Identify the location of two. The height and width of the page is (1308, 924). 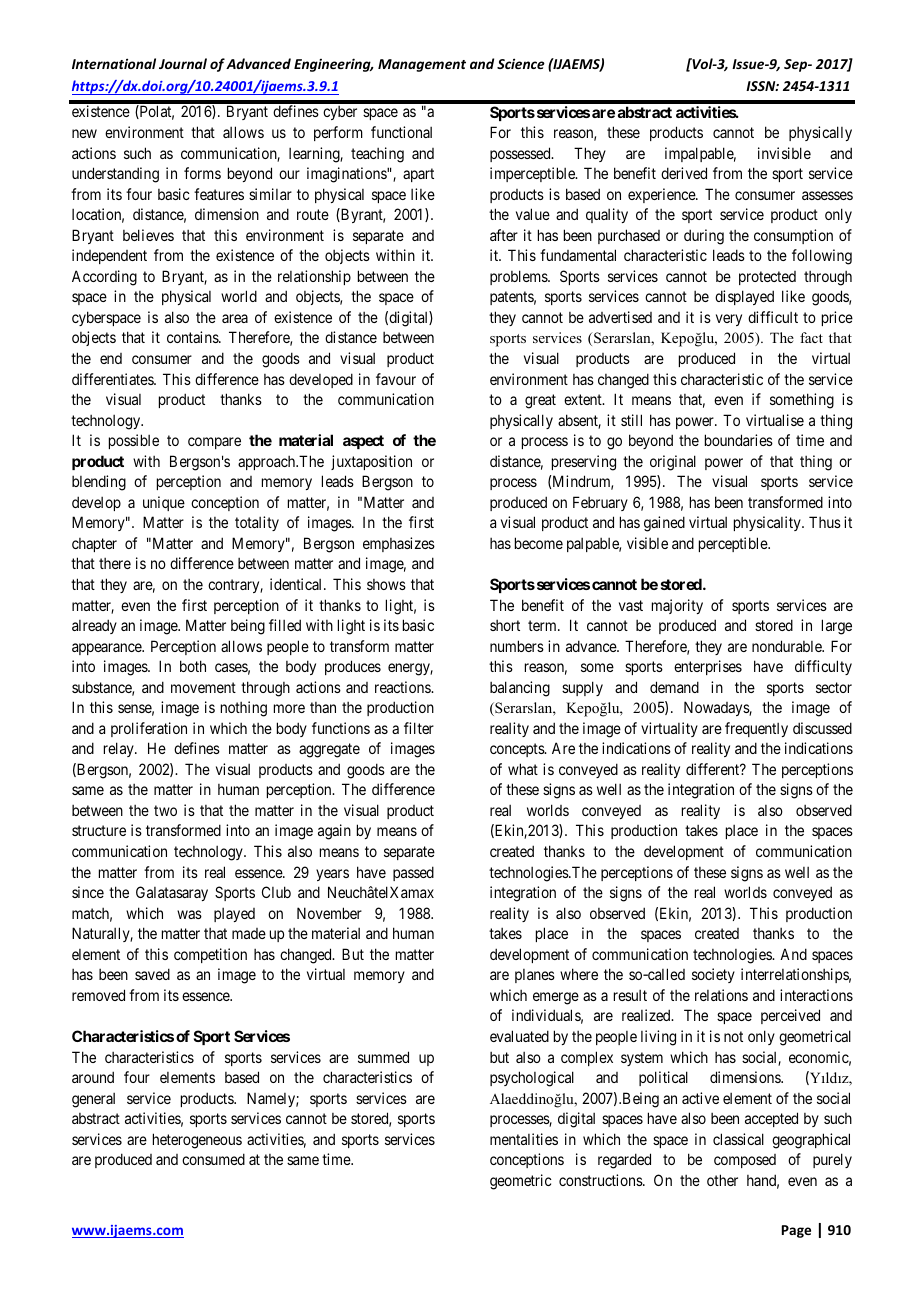
(165, 810).
